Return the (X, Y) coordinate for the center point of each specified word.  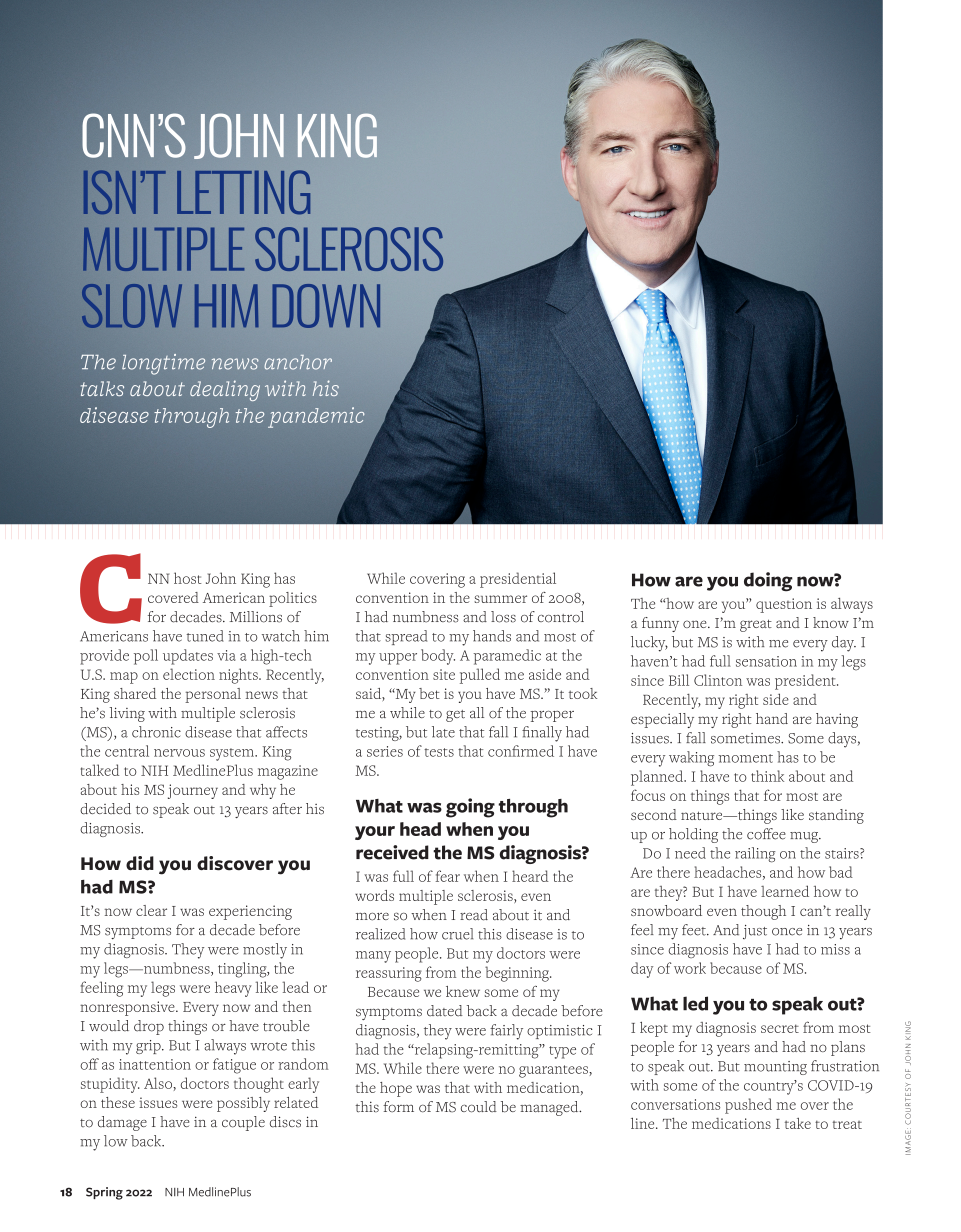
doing (768, 581)
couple (243, 1123)
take (798, 1123)
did (140, 863)
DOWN (326, 306)
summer (500, 599)
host (187, 578)
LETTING (243, 192)
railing (755, 855)
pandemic (316, 417)
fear (448, 876)
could (479, 1107)
